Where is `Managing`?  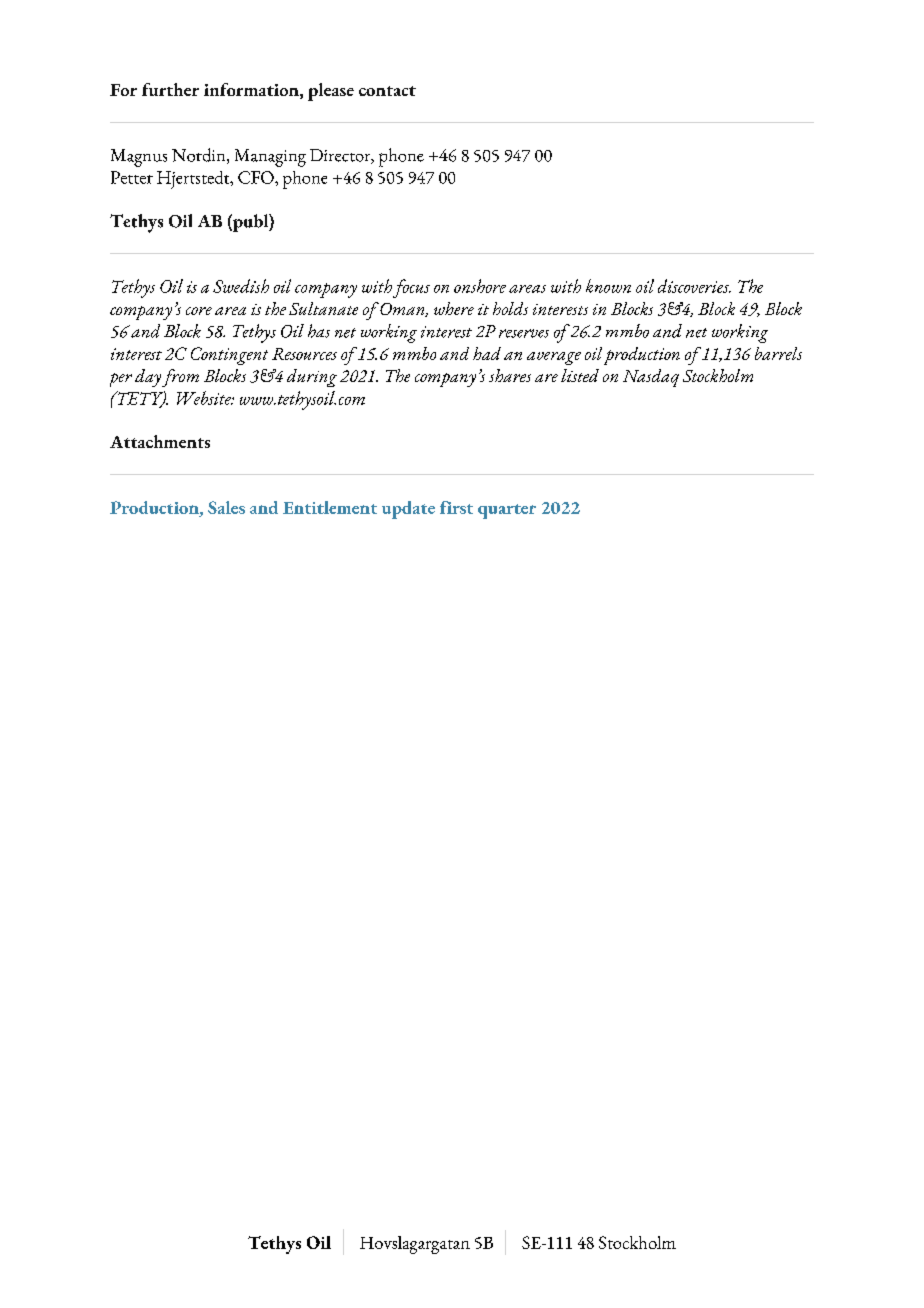 Managing is located at coordinates (270, 158).
